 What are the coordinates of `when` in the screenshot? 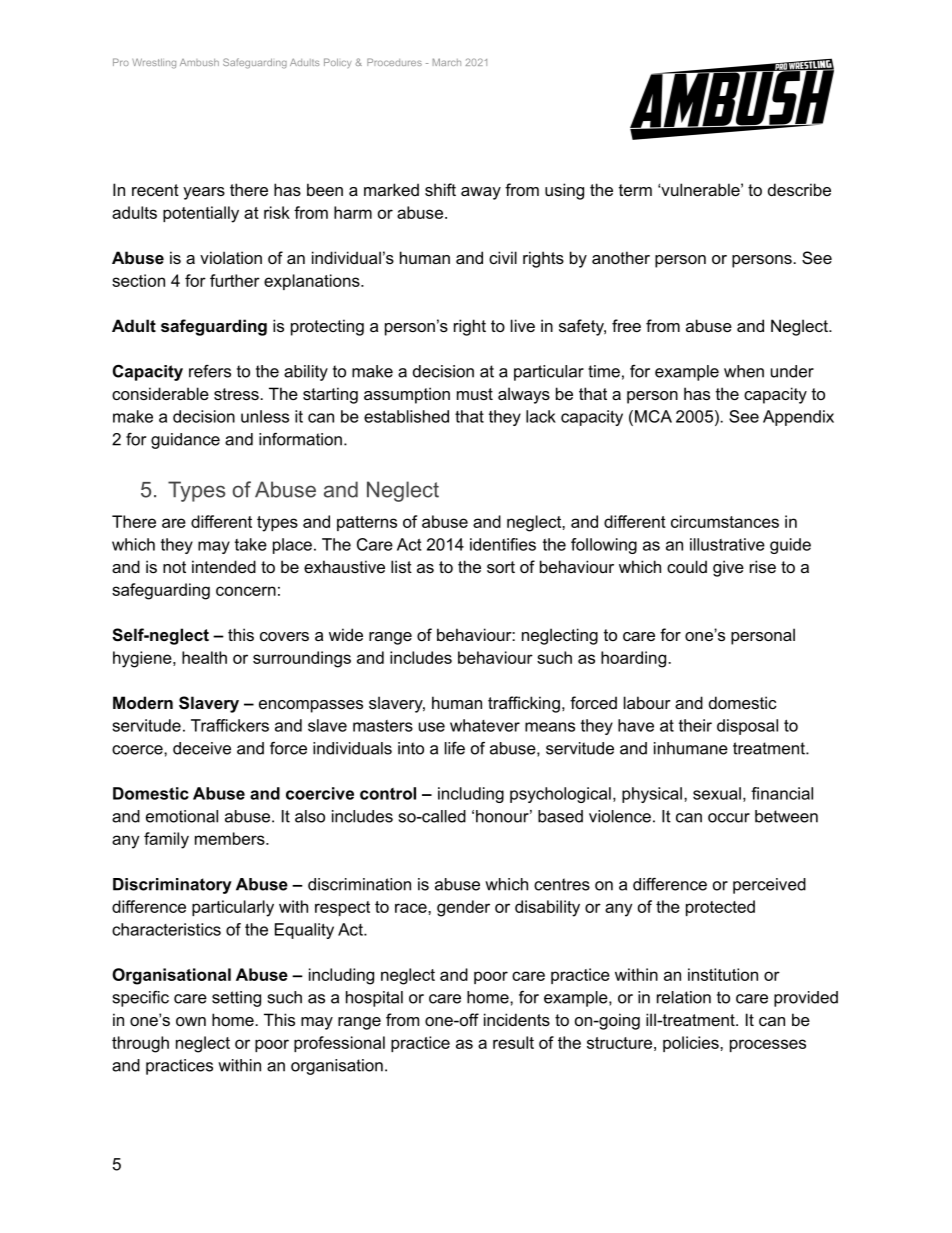 It's located at (744, 371).
